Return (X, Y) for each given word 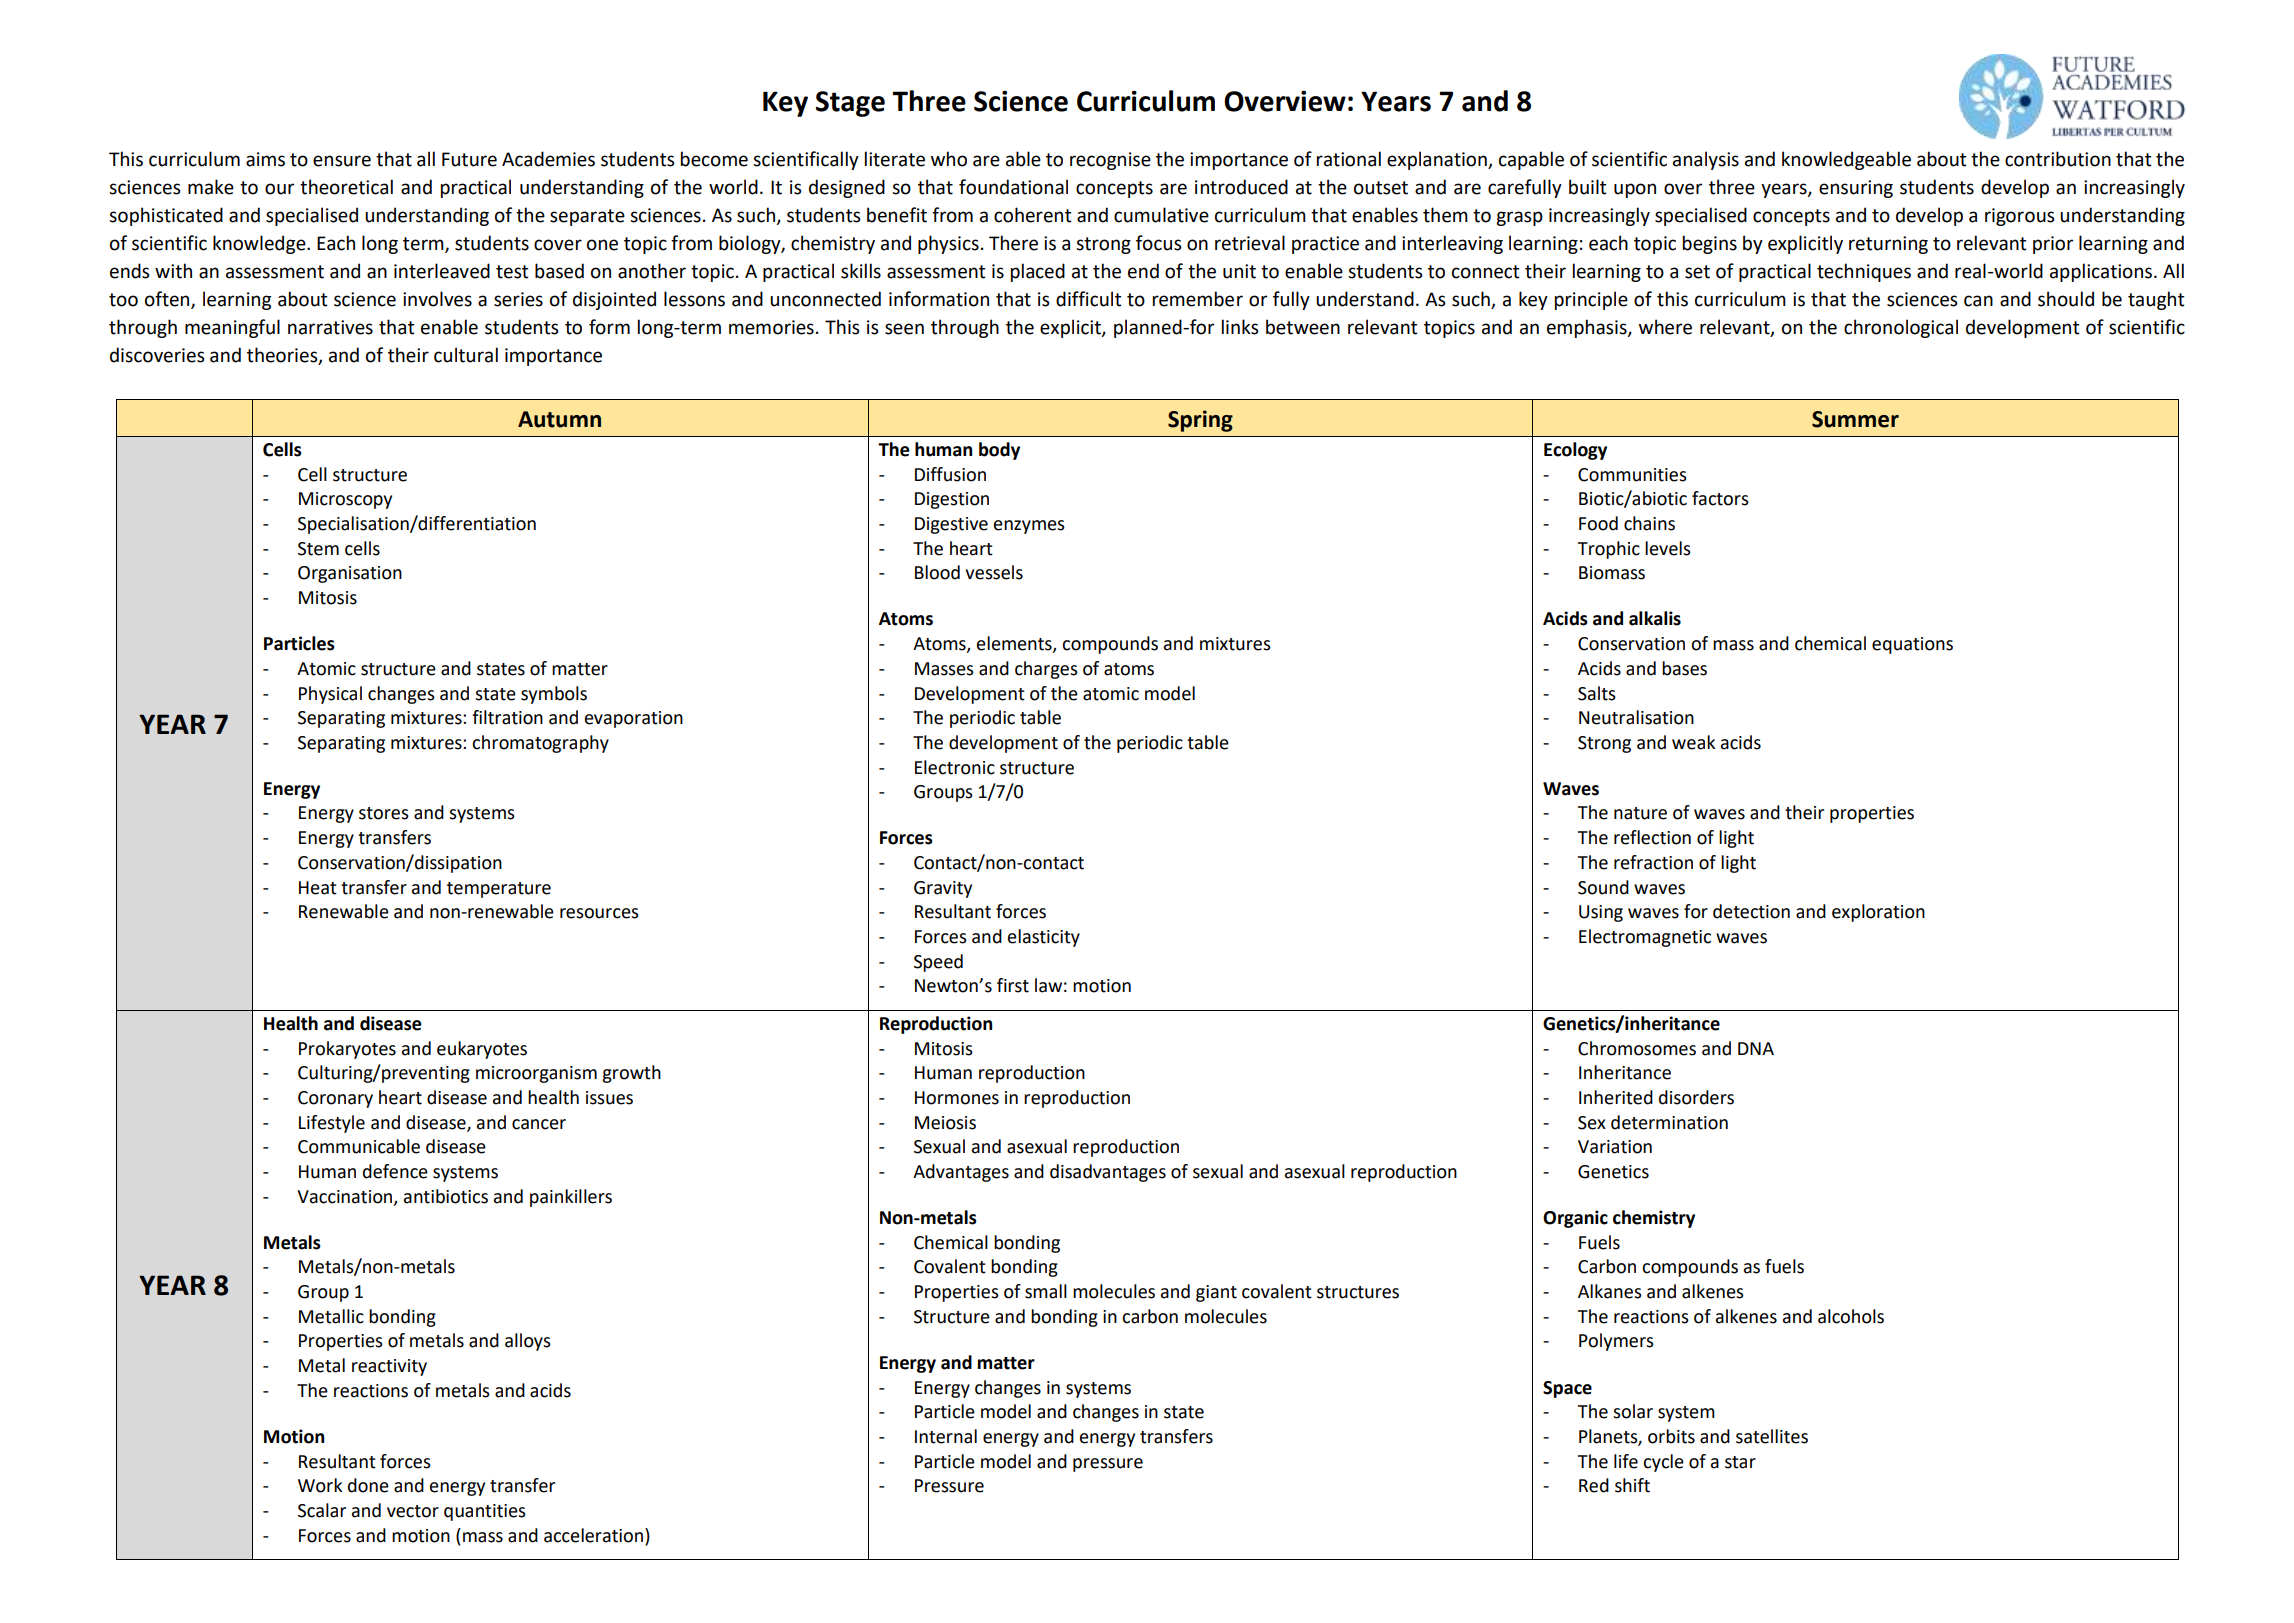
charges (1046, 670)
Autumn (559, 419)
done (368, 1485)
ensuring (1856, 189)
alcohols (1851, 1316)
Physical (330, 695)
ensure (342, 161)
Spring (1200, 421)
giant (1216, 1293)
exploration (1878, 913)
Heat (318, 888)
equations (1912, 645)
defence (395, 1171)
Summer (1855, 419)
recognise (1110, 161)
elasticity (1044, 938)
